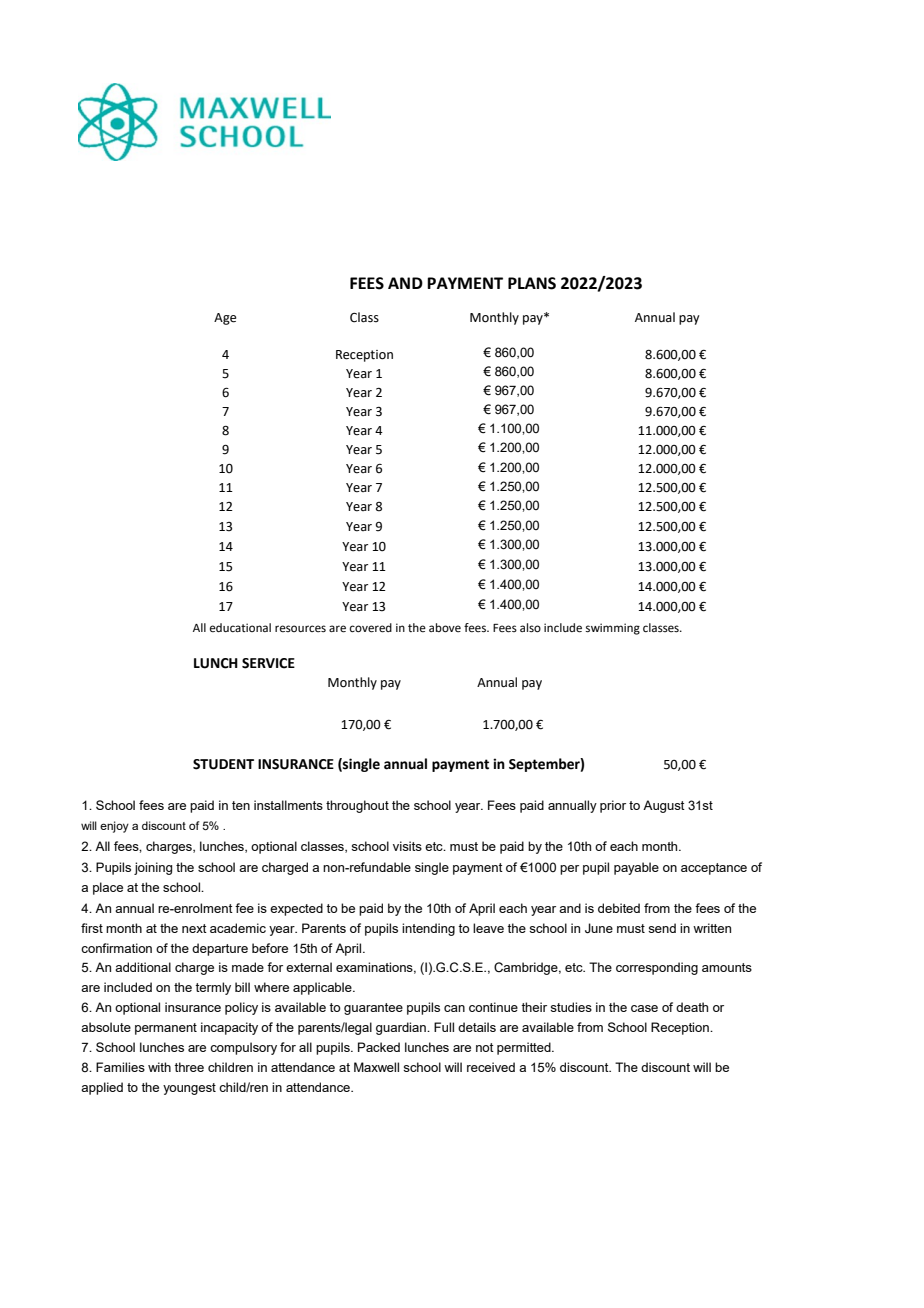  Describe the element at coordinates (613, 629) in the document. I see `swimming` at that location.
